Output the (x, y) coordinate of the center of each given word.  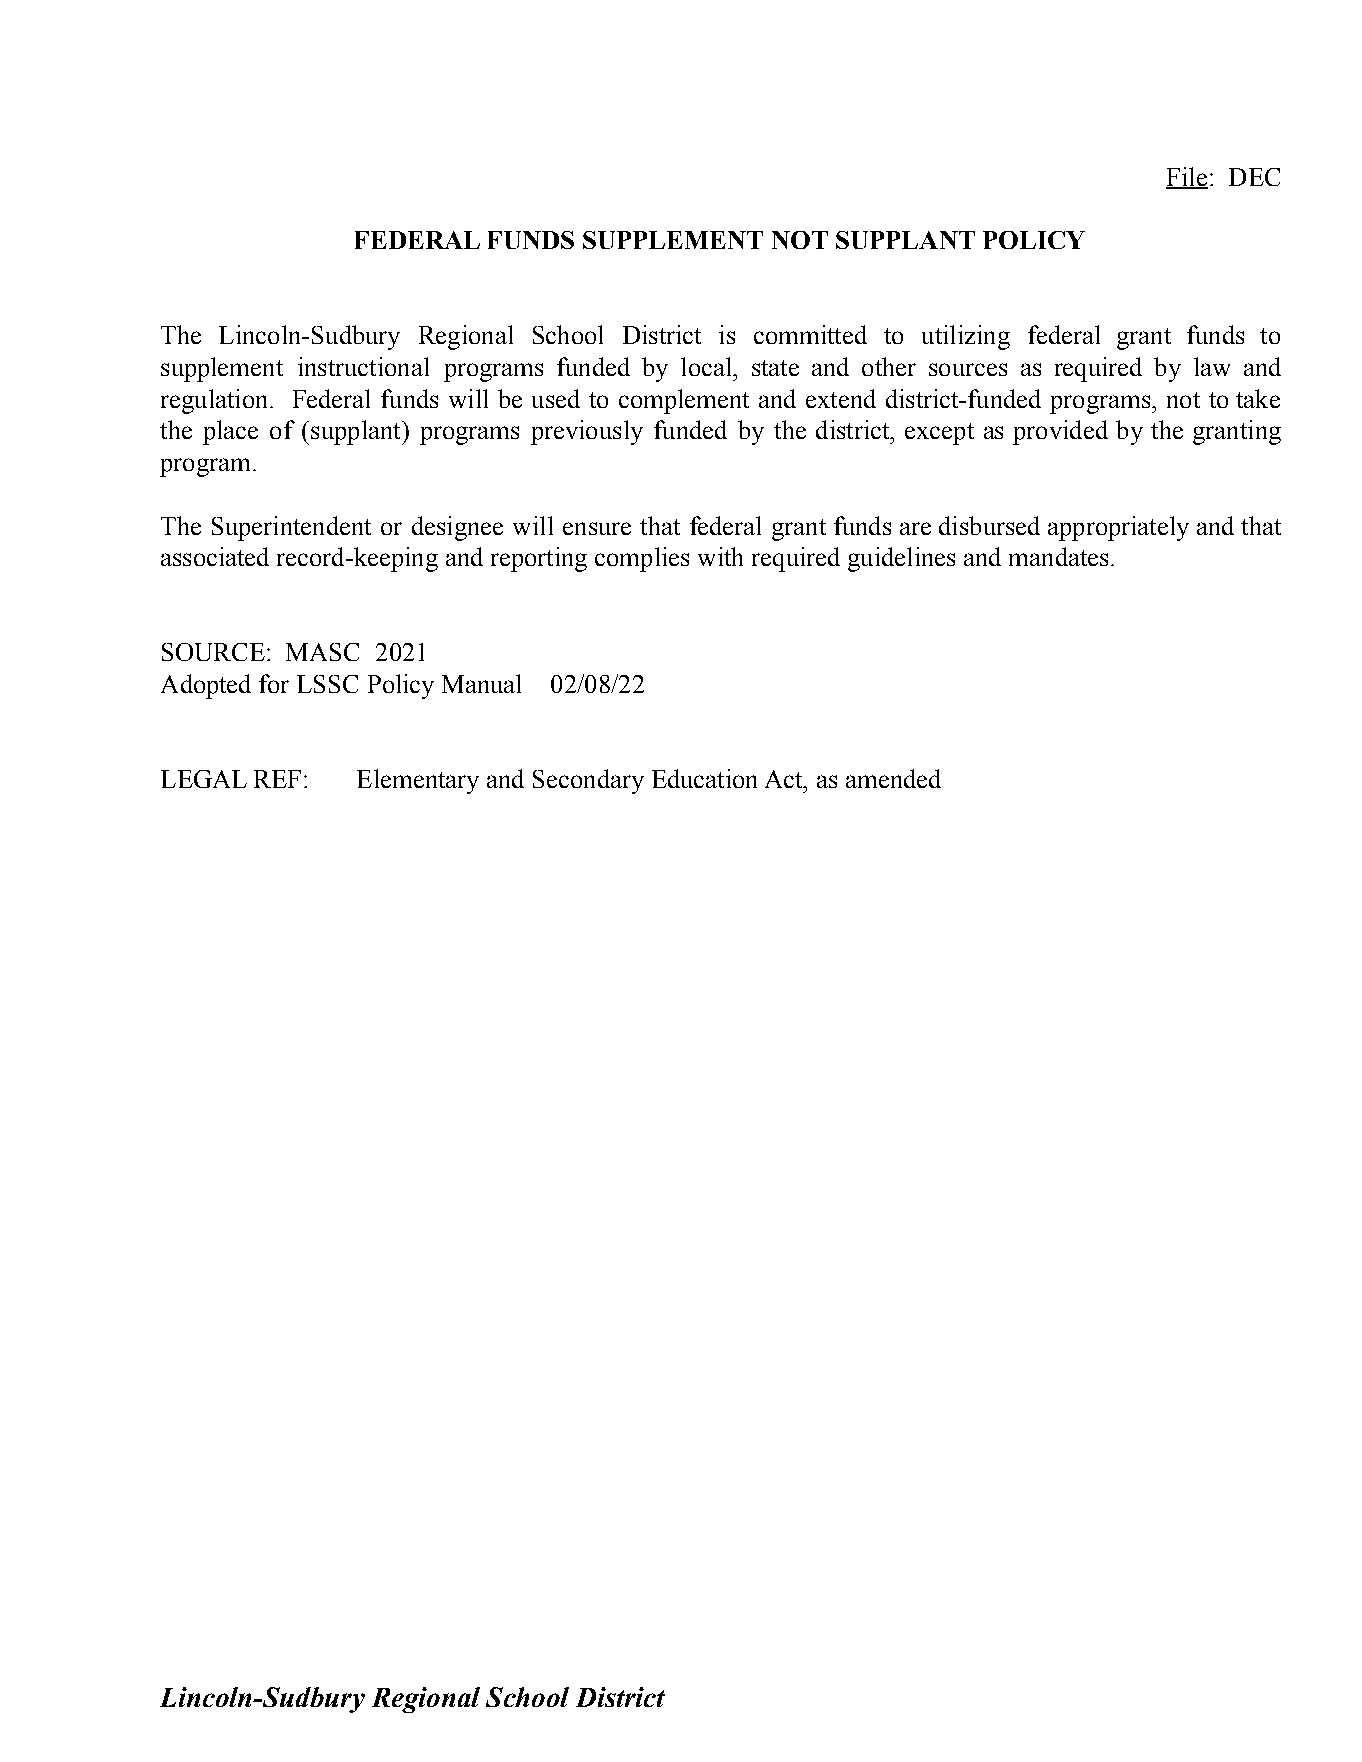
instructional (363, 366)
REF (277, 779)
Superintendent (291, 528)
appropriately (1118, 528)
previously (587, 432)
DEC (1254, 177)
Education (704, 778)
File (1187, 178)
